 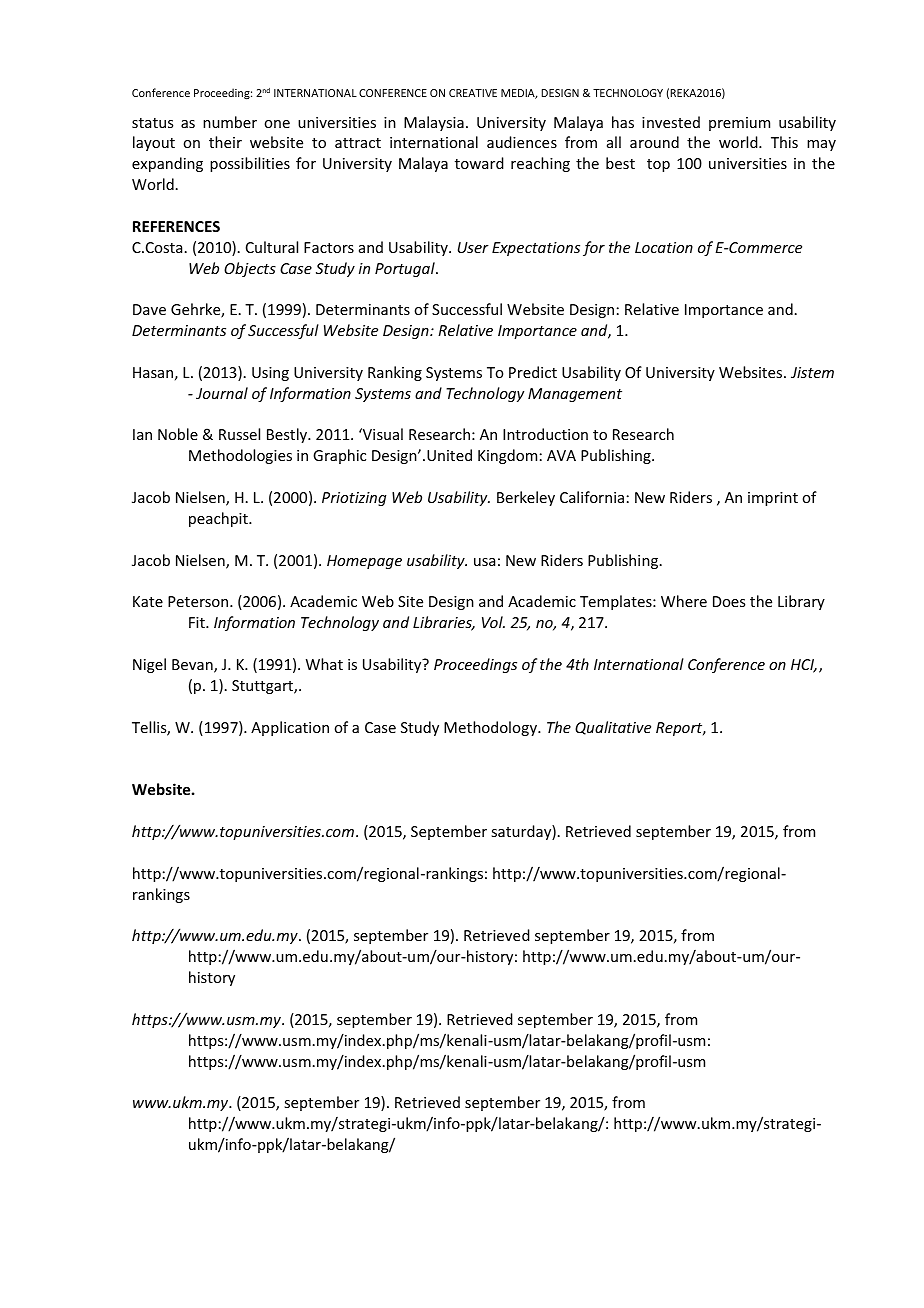 What do you see at coordinates (545, 434) in the screenshot?
I see `Introduction` at bounding box center [545, 434].
